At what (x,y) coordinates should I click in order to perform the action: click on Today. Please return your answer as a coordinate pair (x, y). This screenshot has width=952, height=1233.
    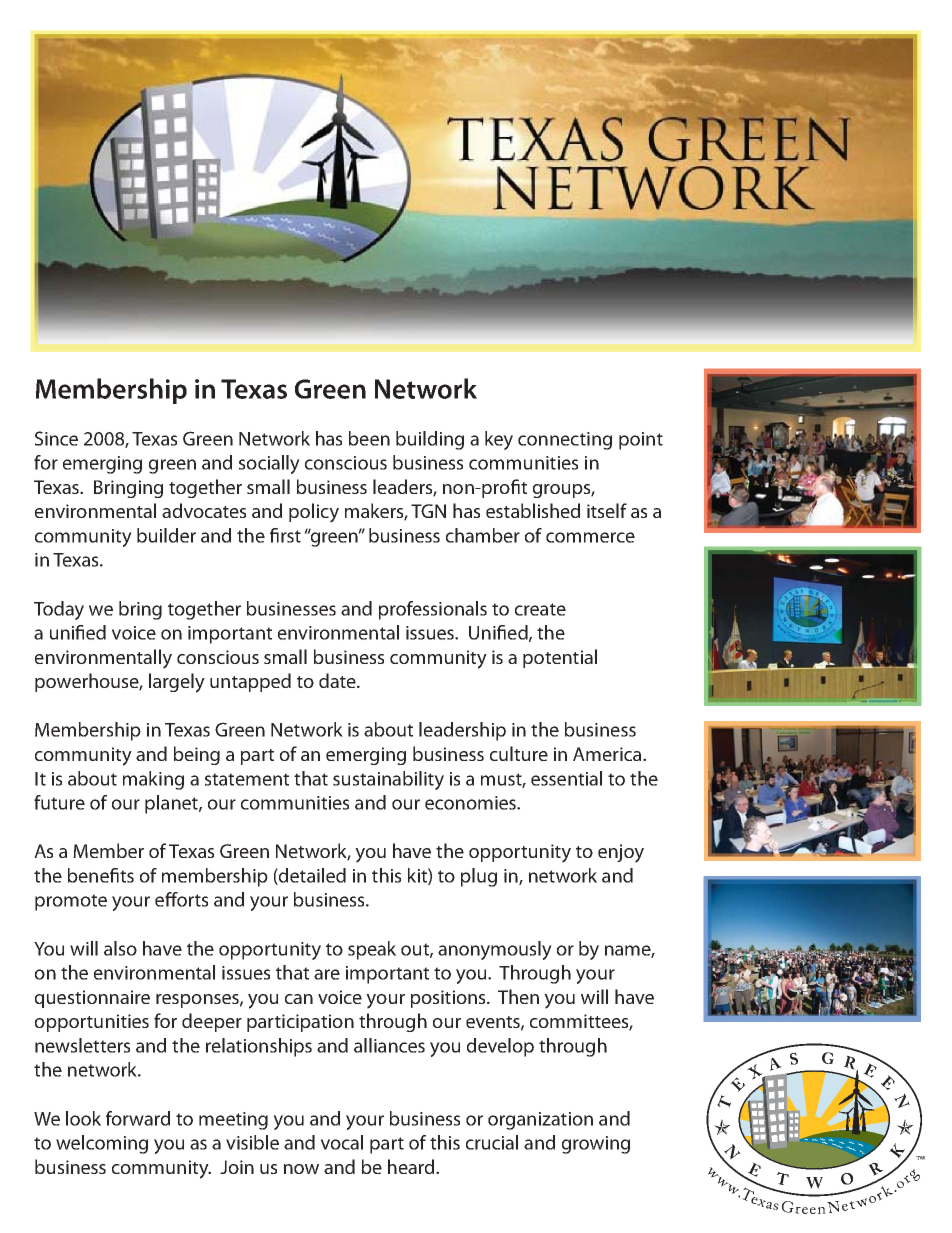
    Looking at the image, I should click on (59, 610).
